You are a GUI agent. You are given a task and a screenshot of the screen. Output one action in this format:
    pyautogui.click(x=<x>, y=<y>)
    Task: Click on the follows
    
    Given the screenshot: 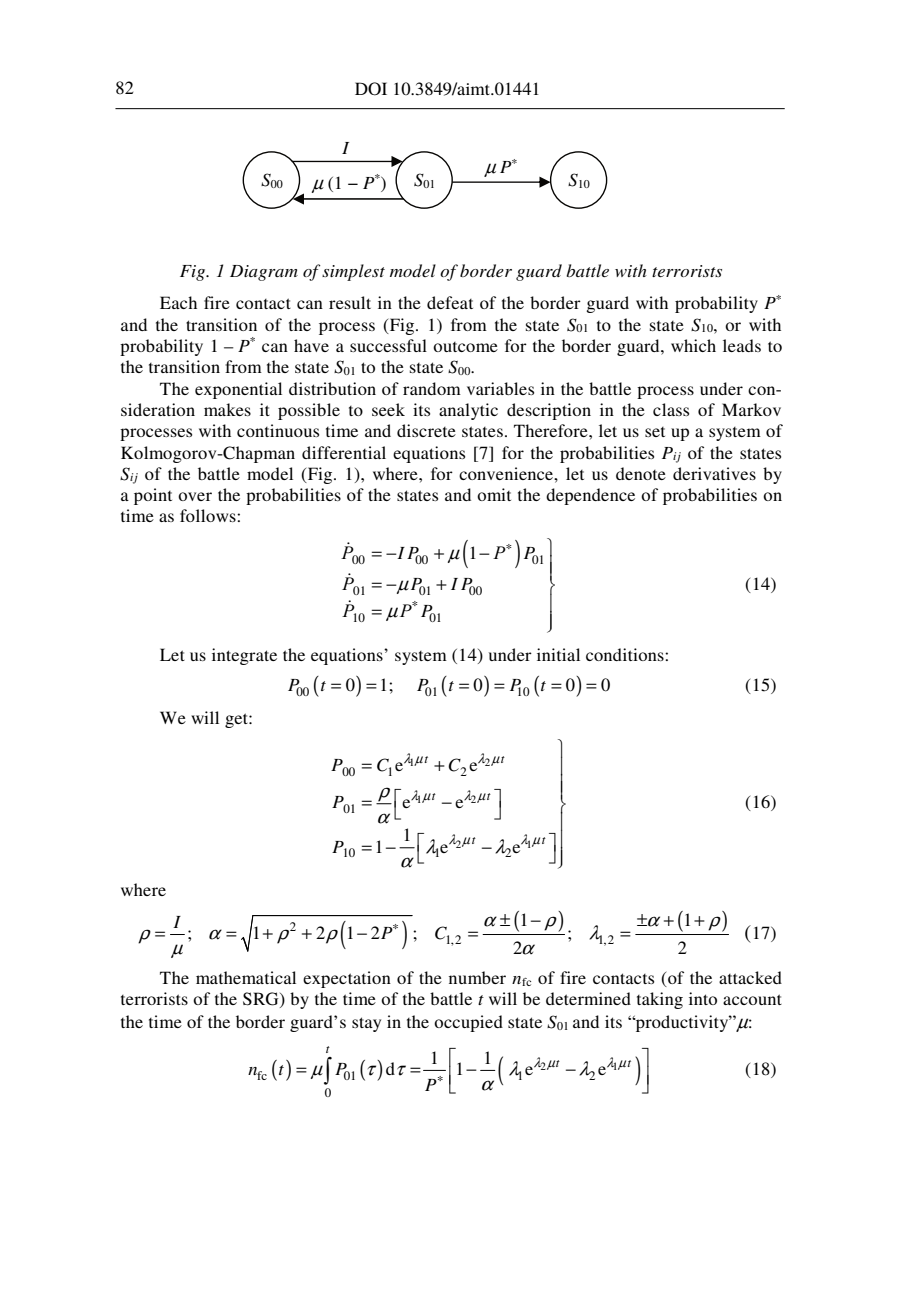 What is the action you would take?
    pyautogui.click(x=209, y=515)
